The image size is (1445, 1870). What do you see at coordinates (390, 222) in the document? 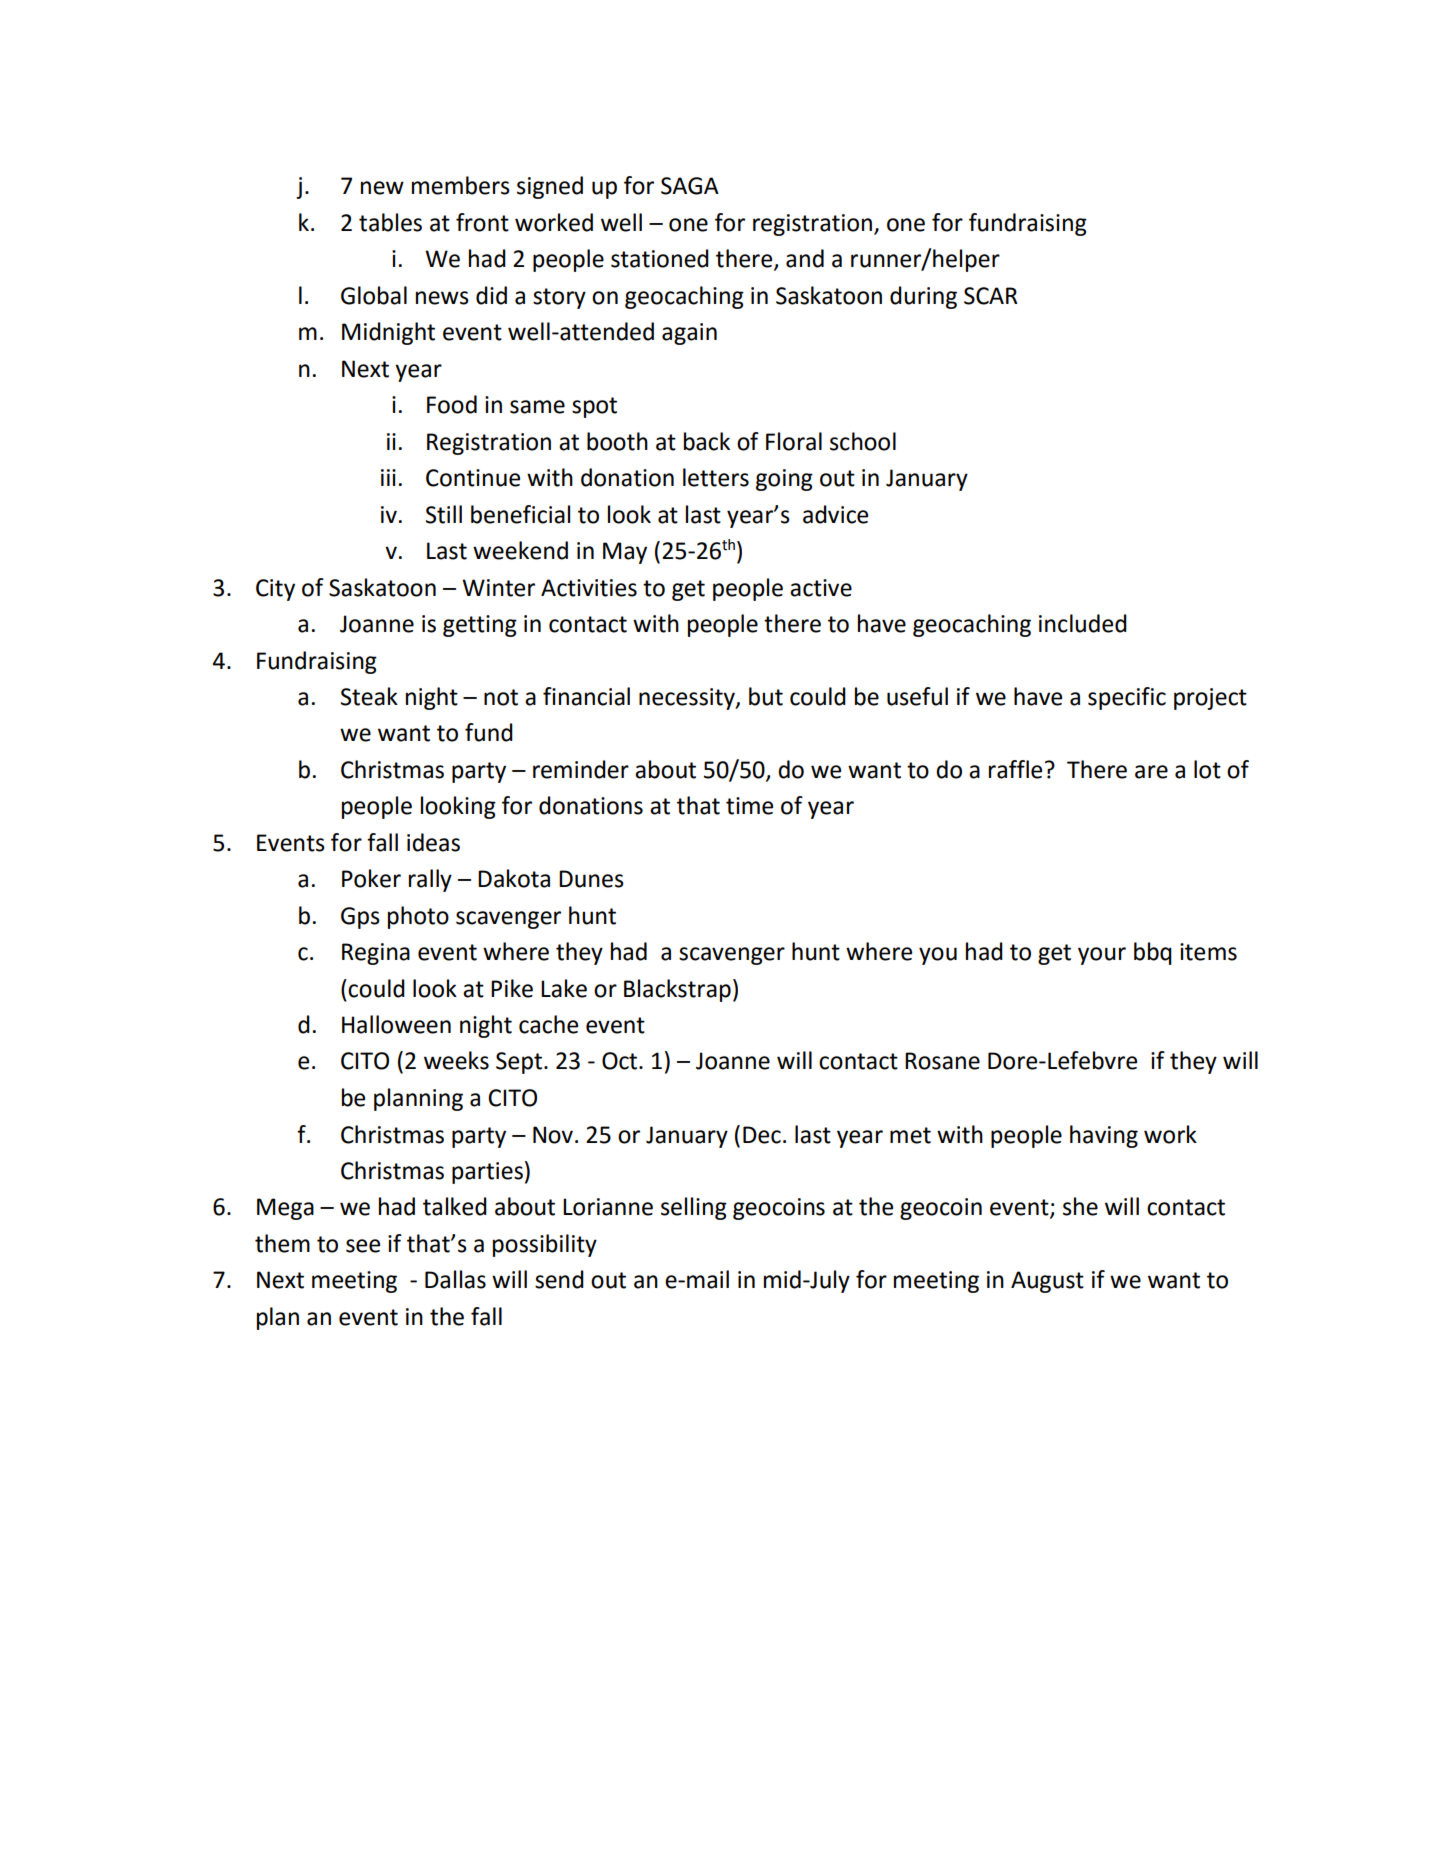
I see `tables` at bounding box center [390, 222].
